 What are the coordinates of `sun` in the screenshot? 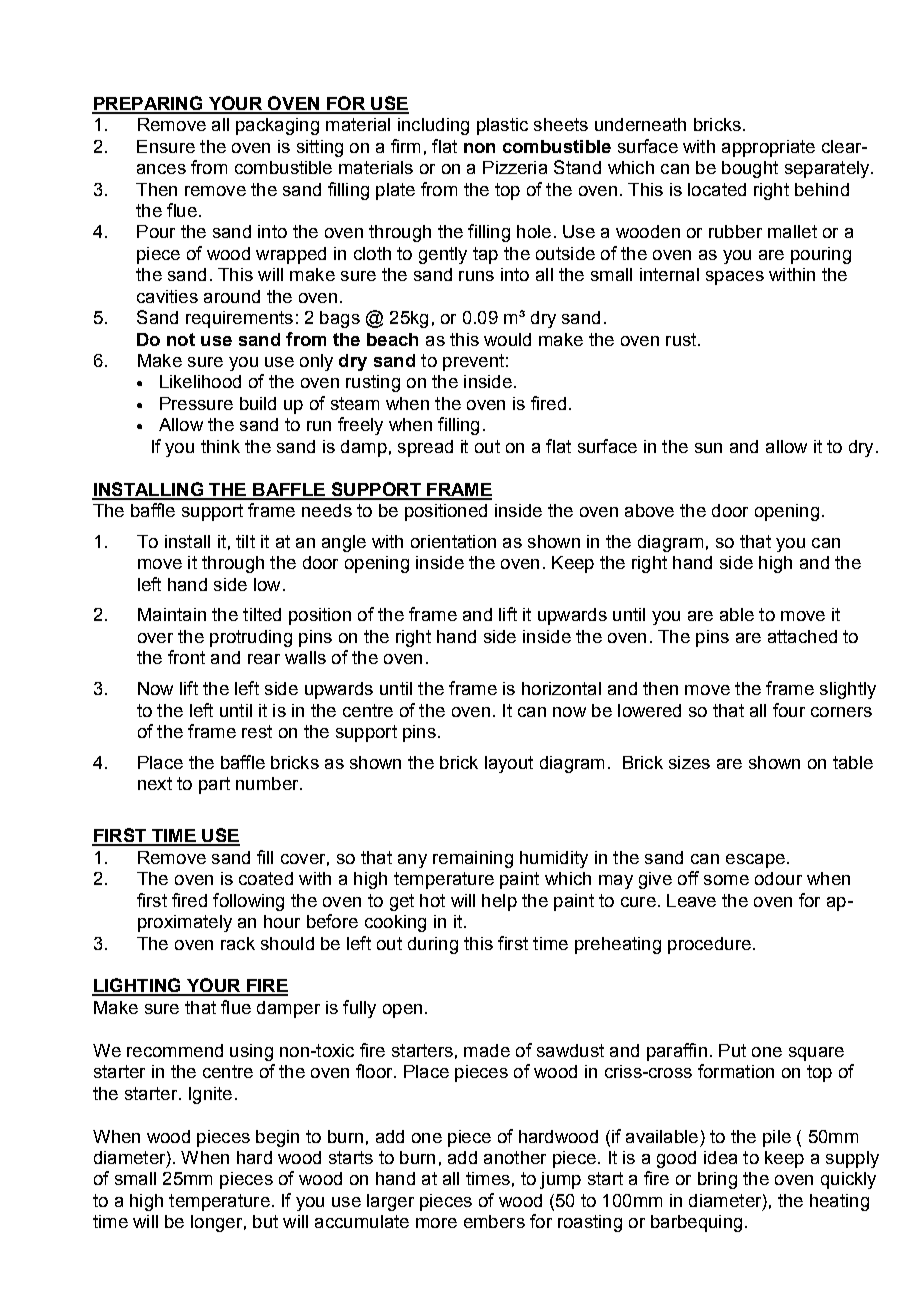 It's located at (708, 448).
